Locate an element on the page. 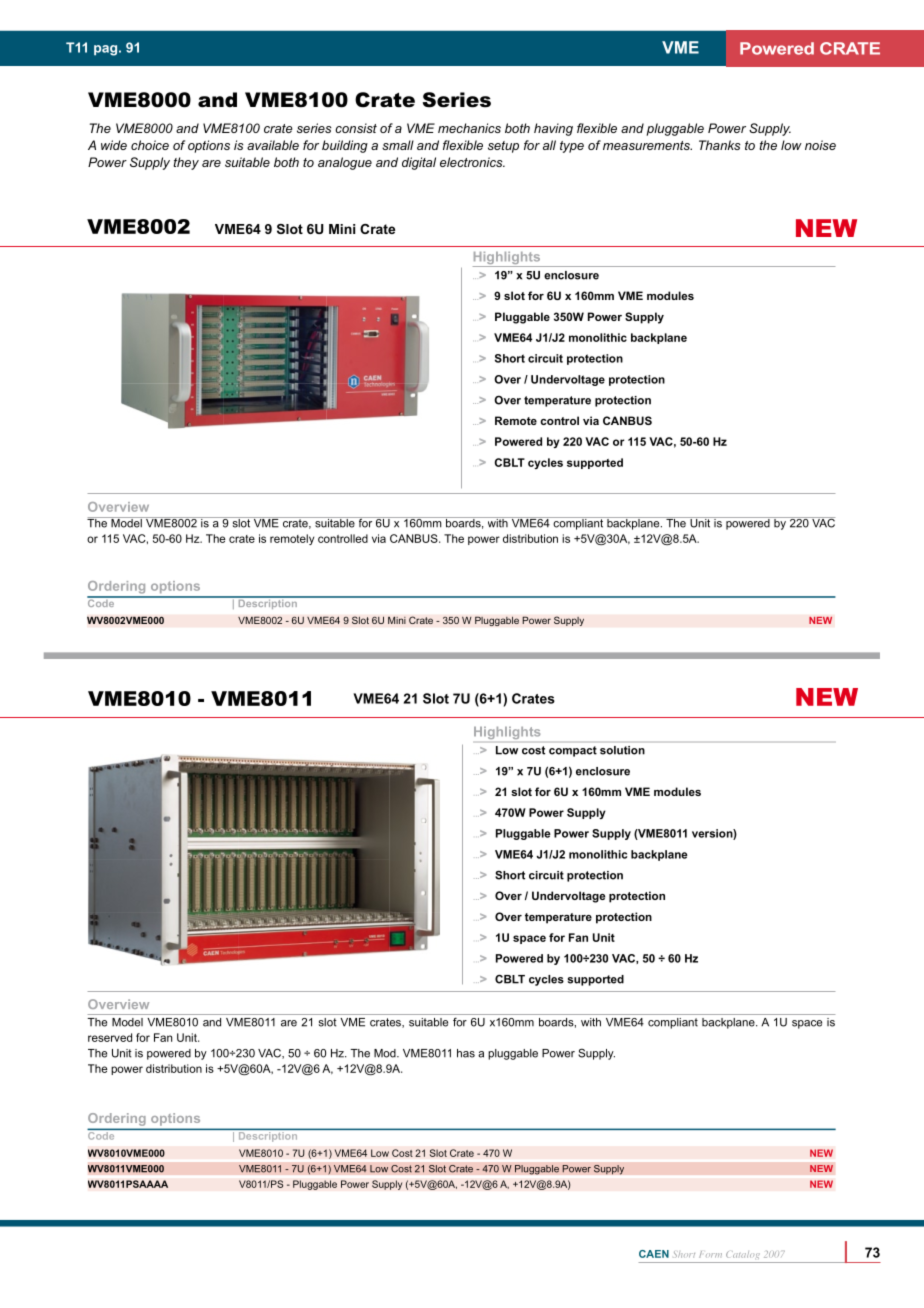  reserved is located at coordinates (110, 1037).
